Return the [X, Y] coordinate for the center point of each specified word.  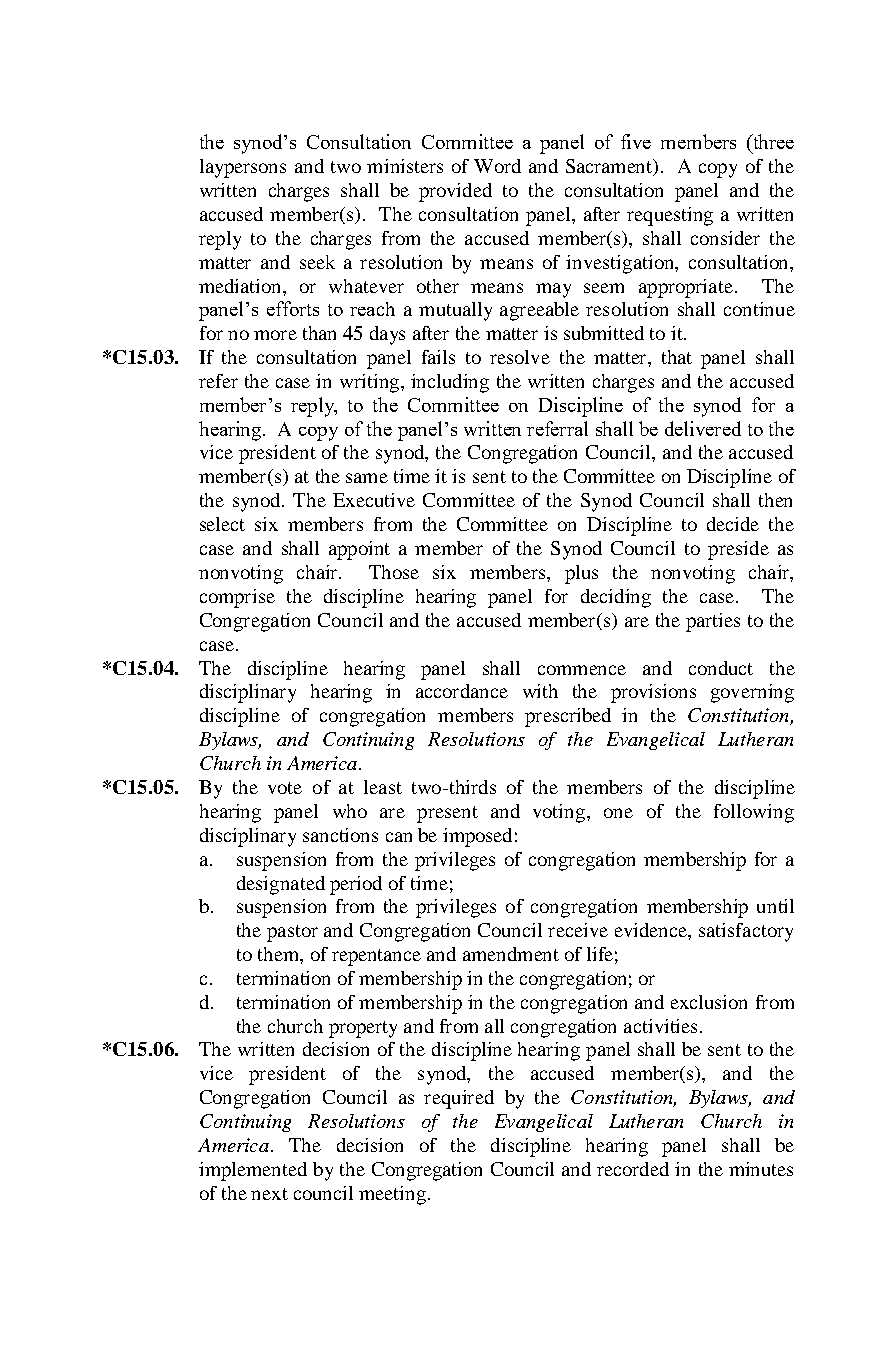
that [677, 357]
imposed [477, 837]
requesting [670, 216]
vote [285, 788]
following [754, 813]
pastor [292, 933]
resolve [520, 357]
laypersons [243, 168]
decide [733, 524]
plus [581, 574]
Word [497, 166]
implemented [253, 1171]
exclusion [709, 1002]
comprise [237, 598]
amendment [511, 954]
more [275, 335]
